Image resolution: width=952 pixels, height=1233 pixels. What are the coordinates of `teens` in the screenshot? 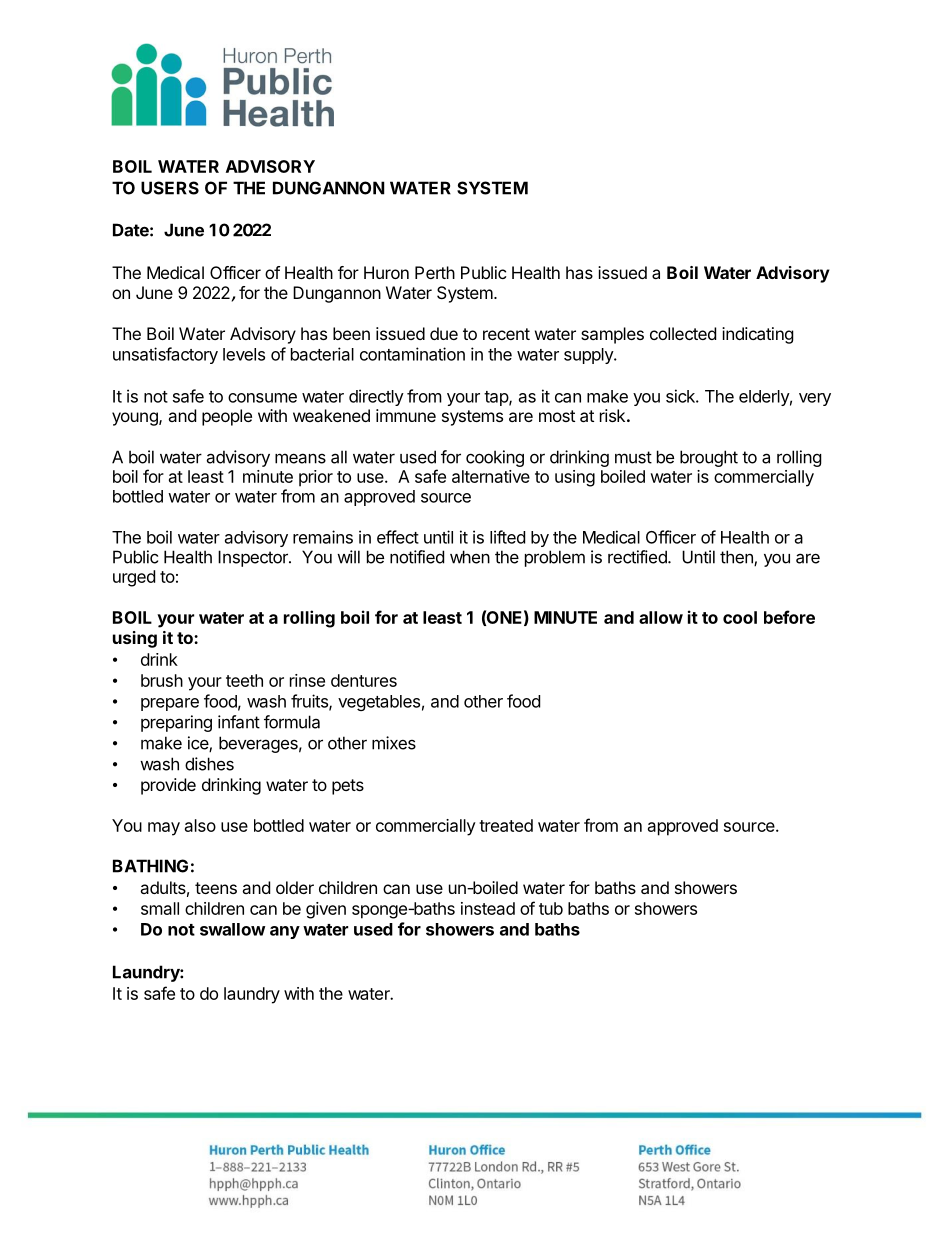 It's located at (216, 888).
